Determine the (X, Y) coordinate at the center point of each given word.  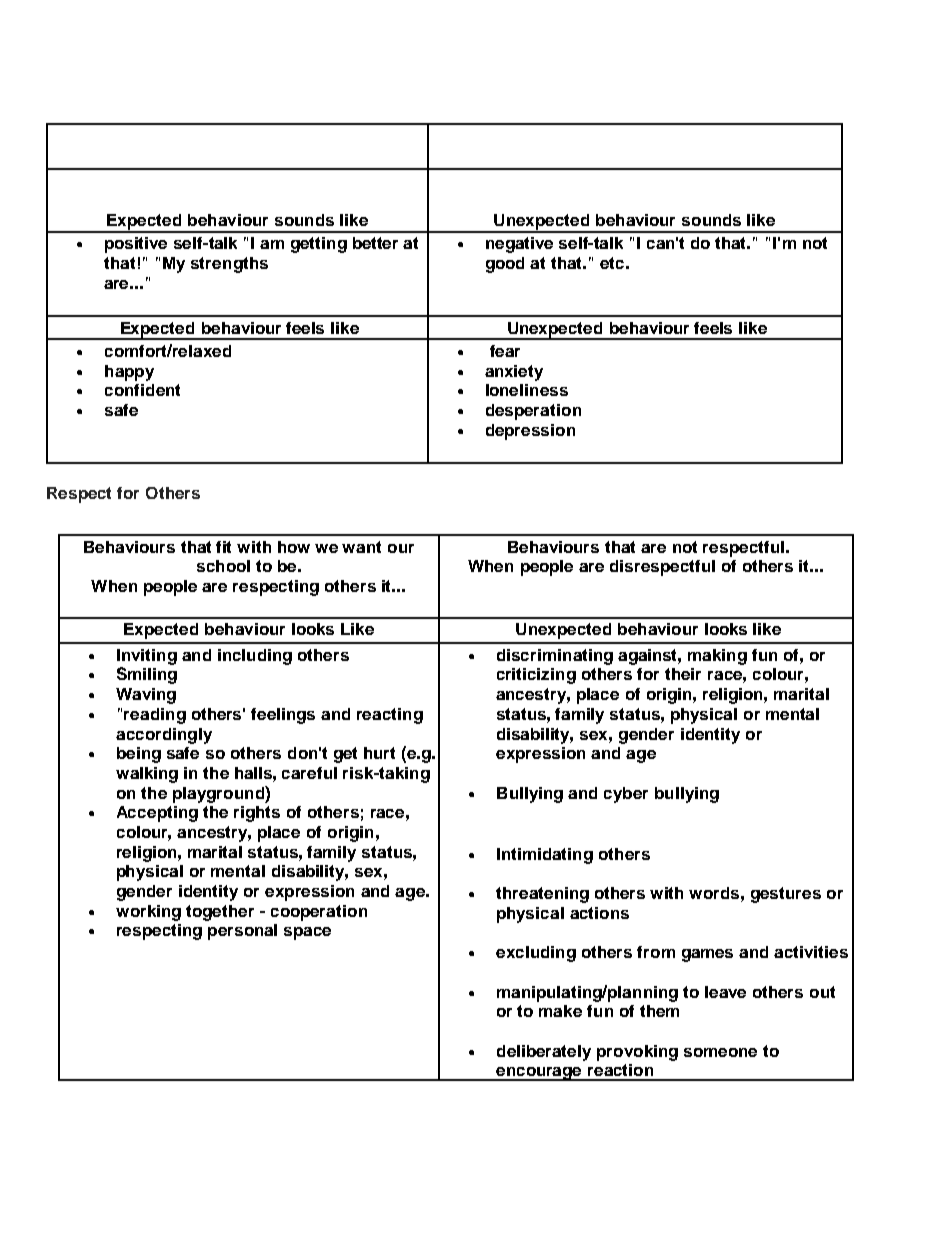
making (717, 657)
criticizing (536, 676)
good (505, 265)
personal (242, 932)
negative (519, 245)
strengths (229, 265)
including (255, 657)
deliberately (544, 1053)
